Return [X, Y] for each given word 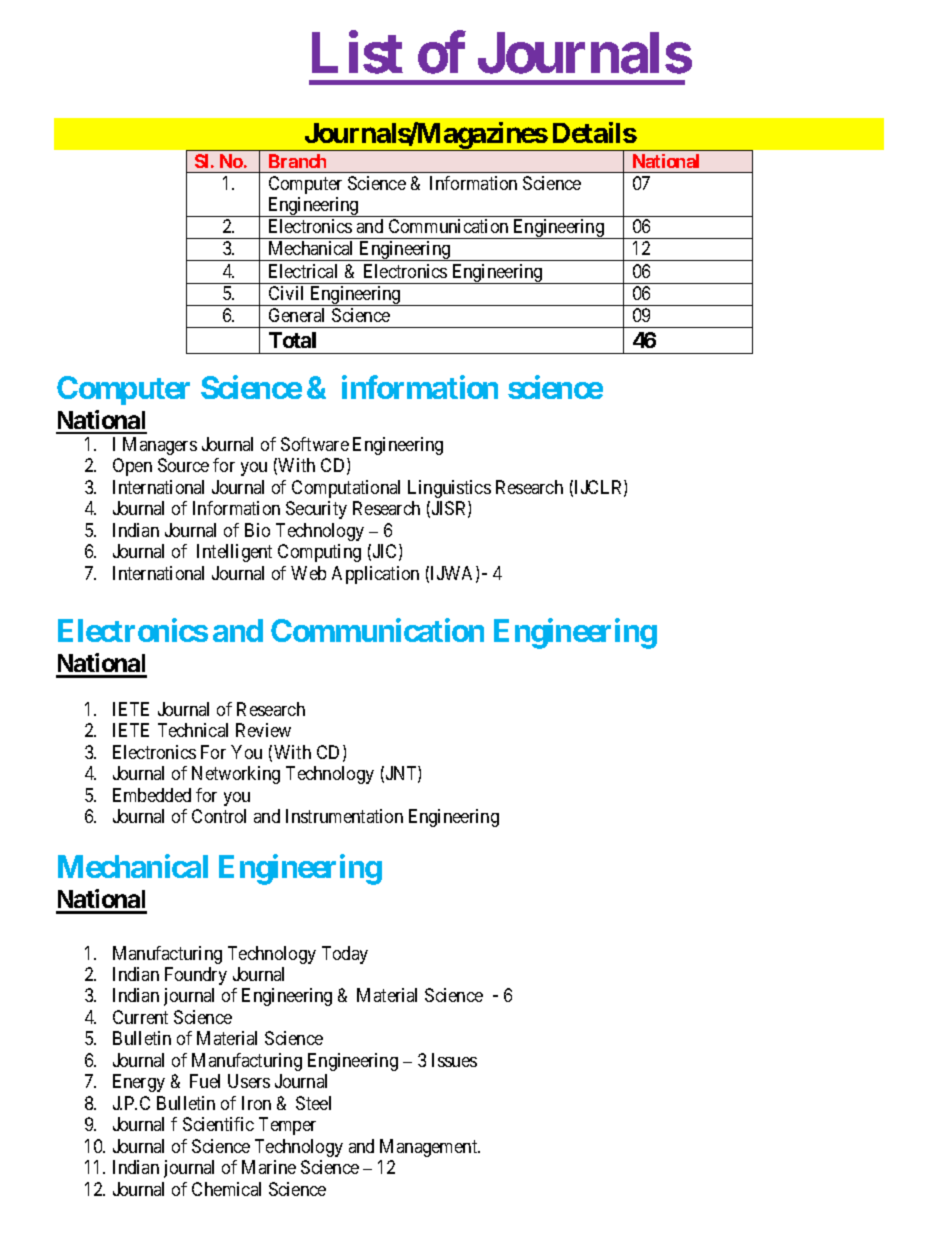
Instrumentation [344, 816]
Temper [287, 1126]
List [357, 53]
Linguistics [449, 489]
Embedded [152, 795]
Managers [160, 446]
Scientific [218, 1124]
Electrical [303, 271]
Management [430, 1148]
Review [263, 730]
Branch [297, 161]
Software [315, 444]
